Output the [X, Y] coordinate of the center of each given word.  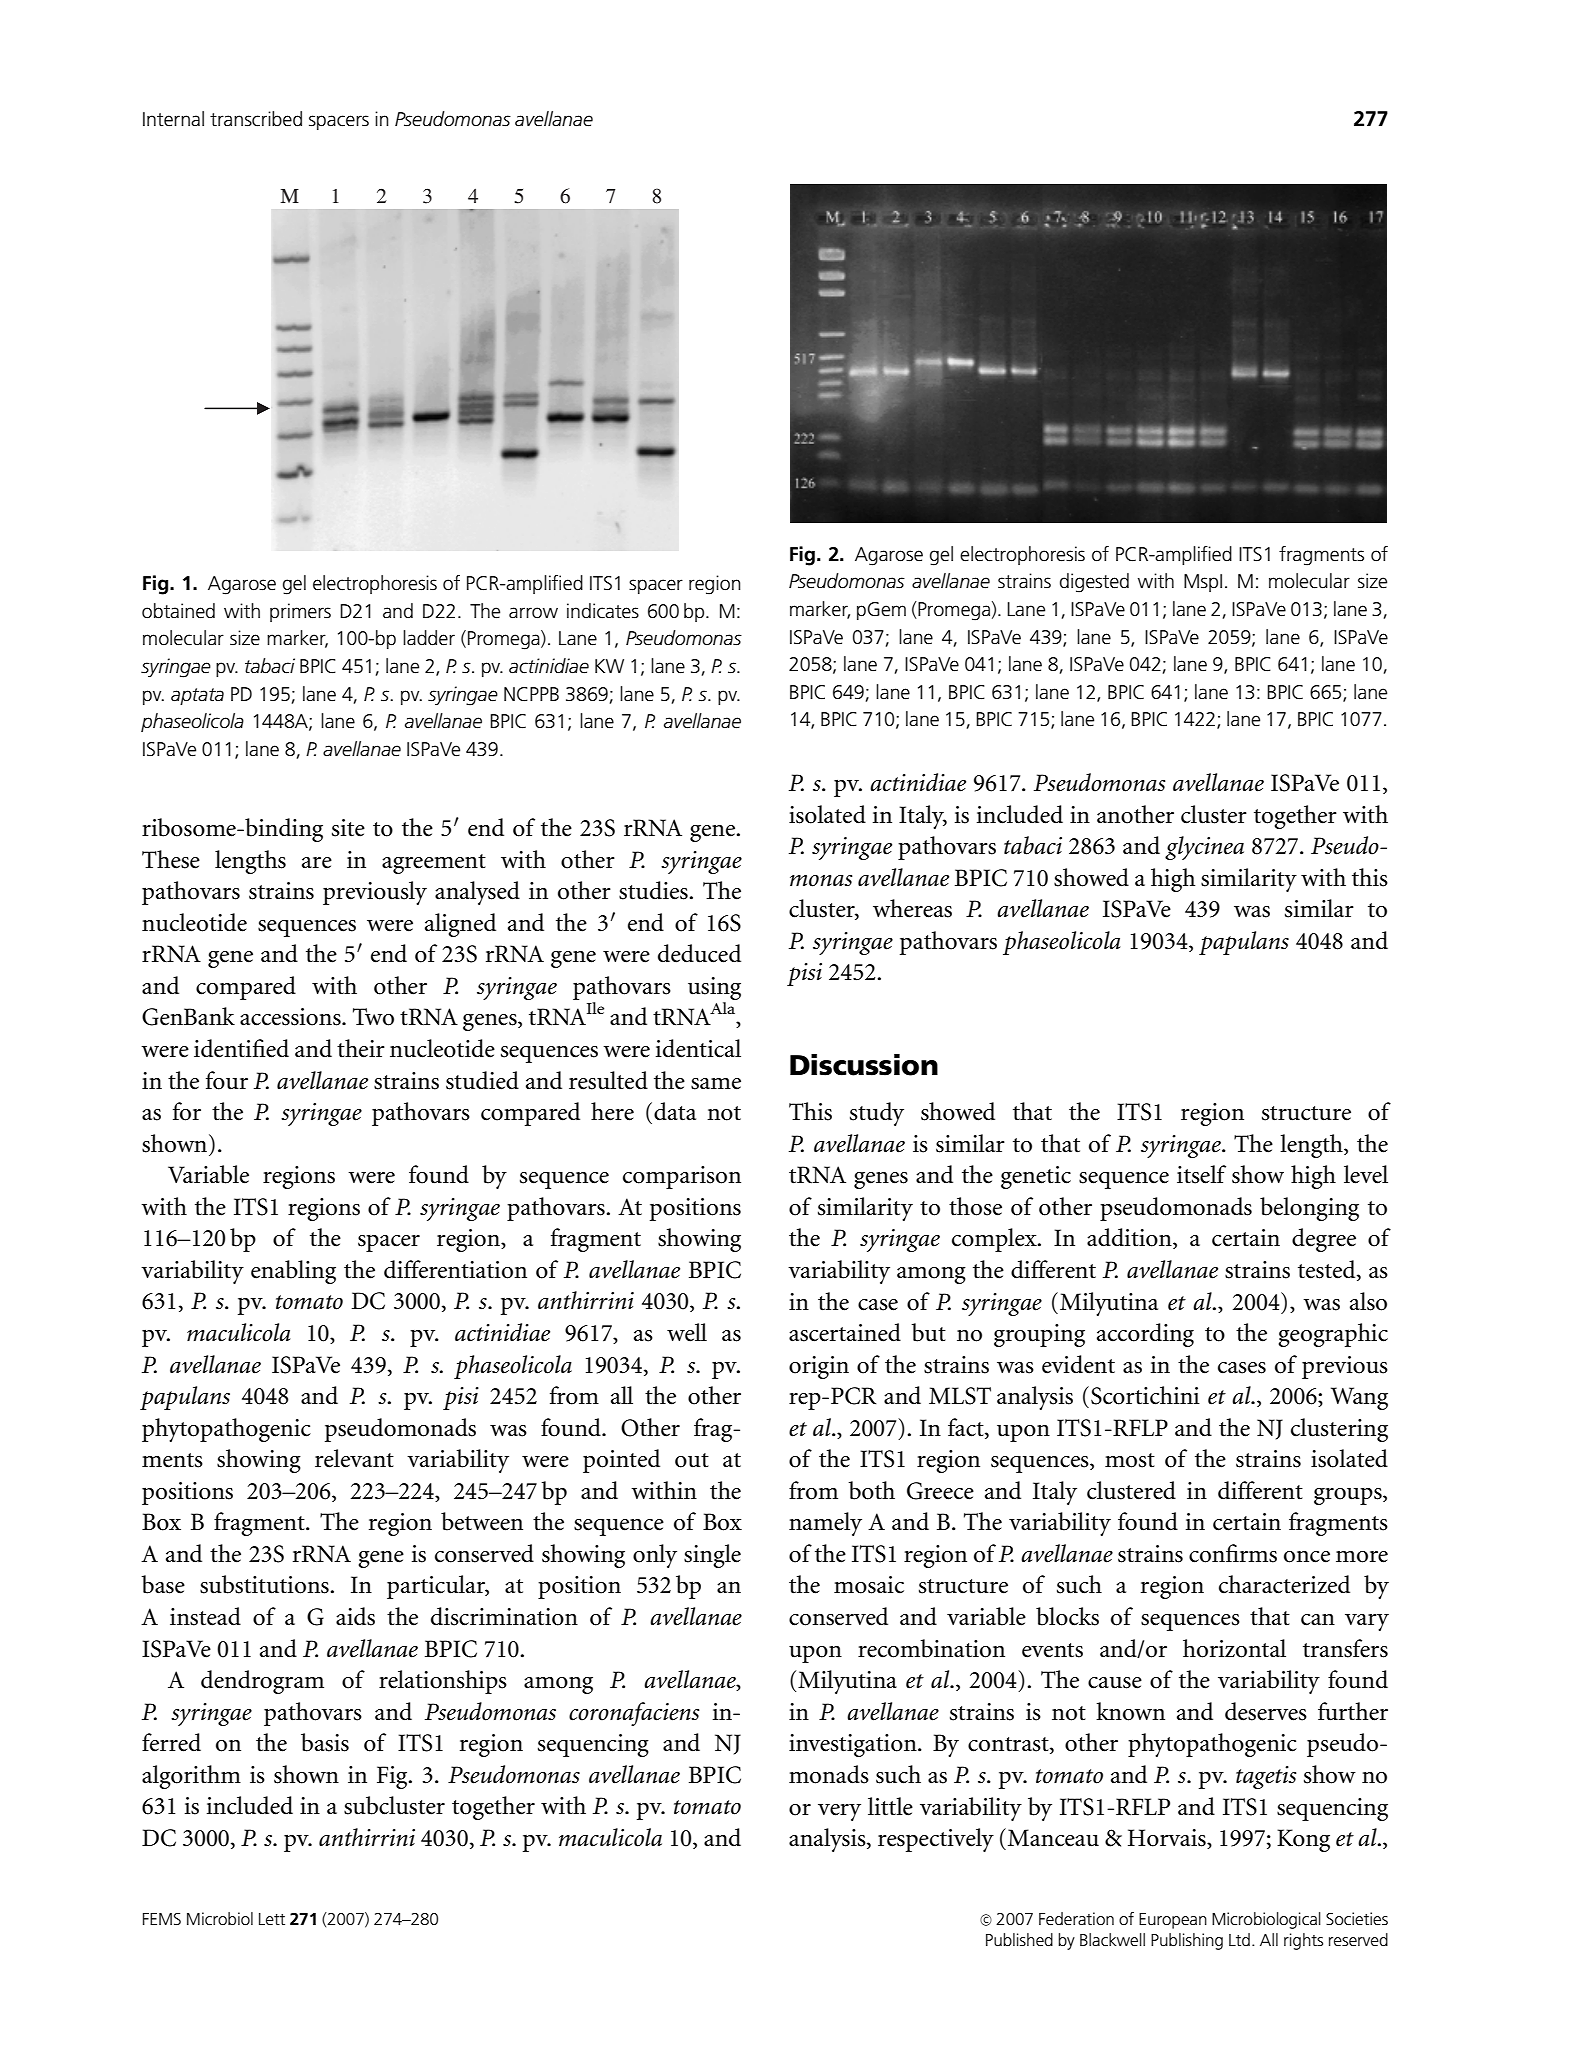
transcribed [256, 119]
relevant [354, 1458]
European [1173, 1921]
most [1130, 1460]
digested [1094, 583]
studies [654, 890]
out [692, 1460]
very [839, 1812]
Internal [173, 119]
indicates [603, 611]
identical [698, 1048]
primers [300, 612]
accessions [291, 1017]
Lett [272, 1919]
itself [1201, 1174]
